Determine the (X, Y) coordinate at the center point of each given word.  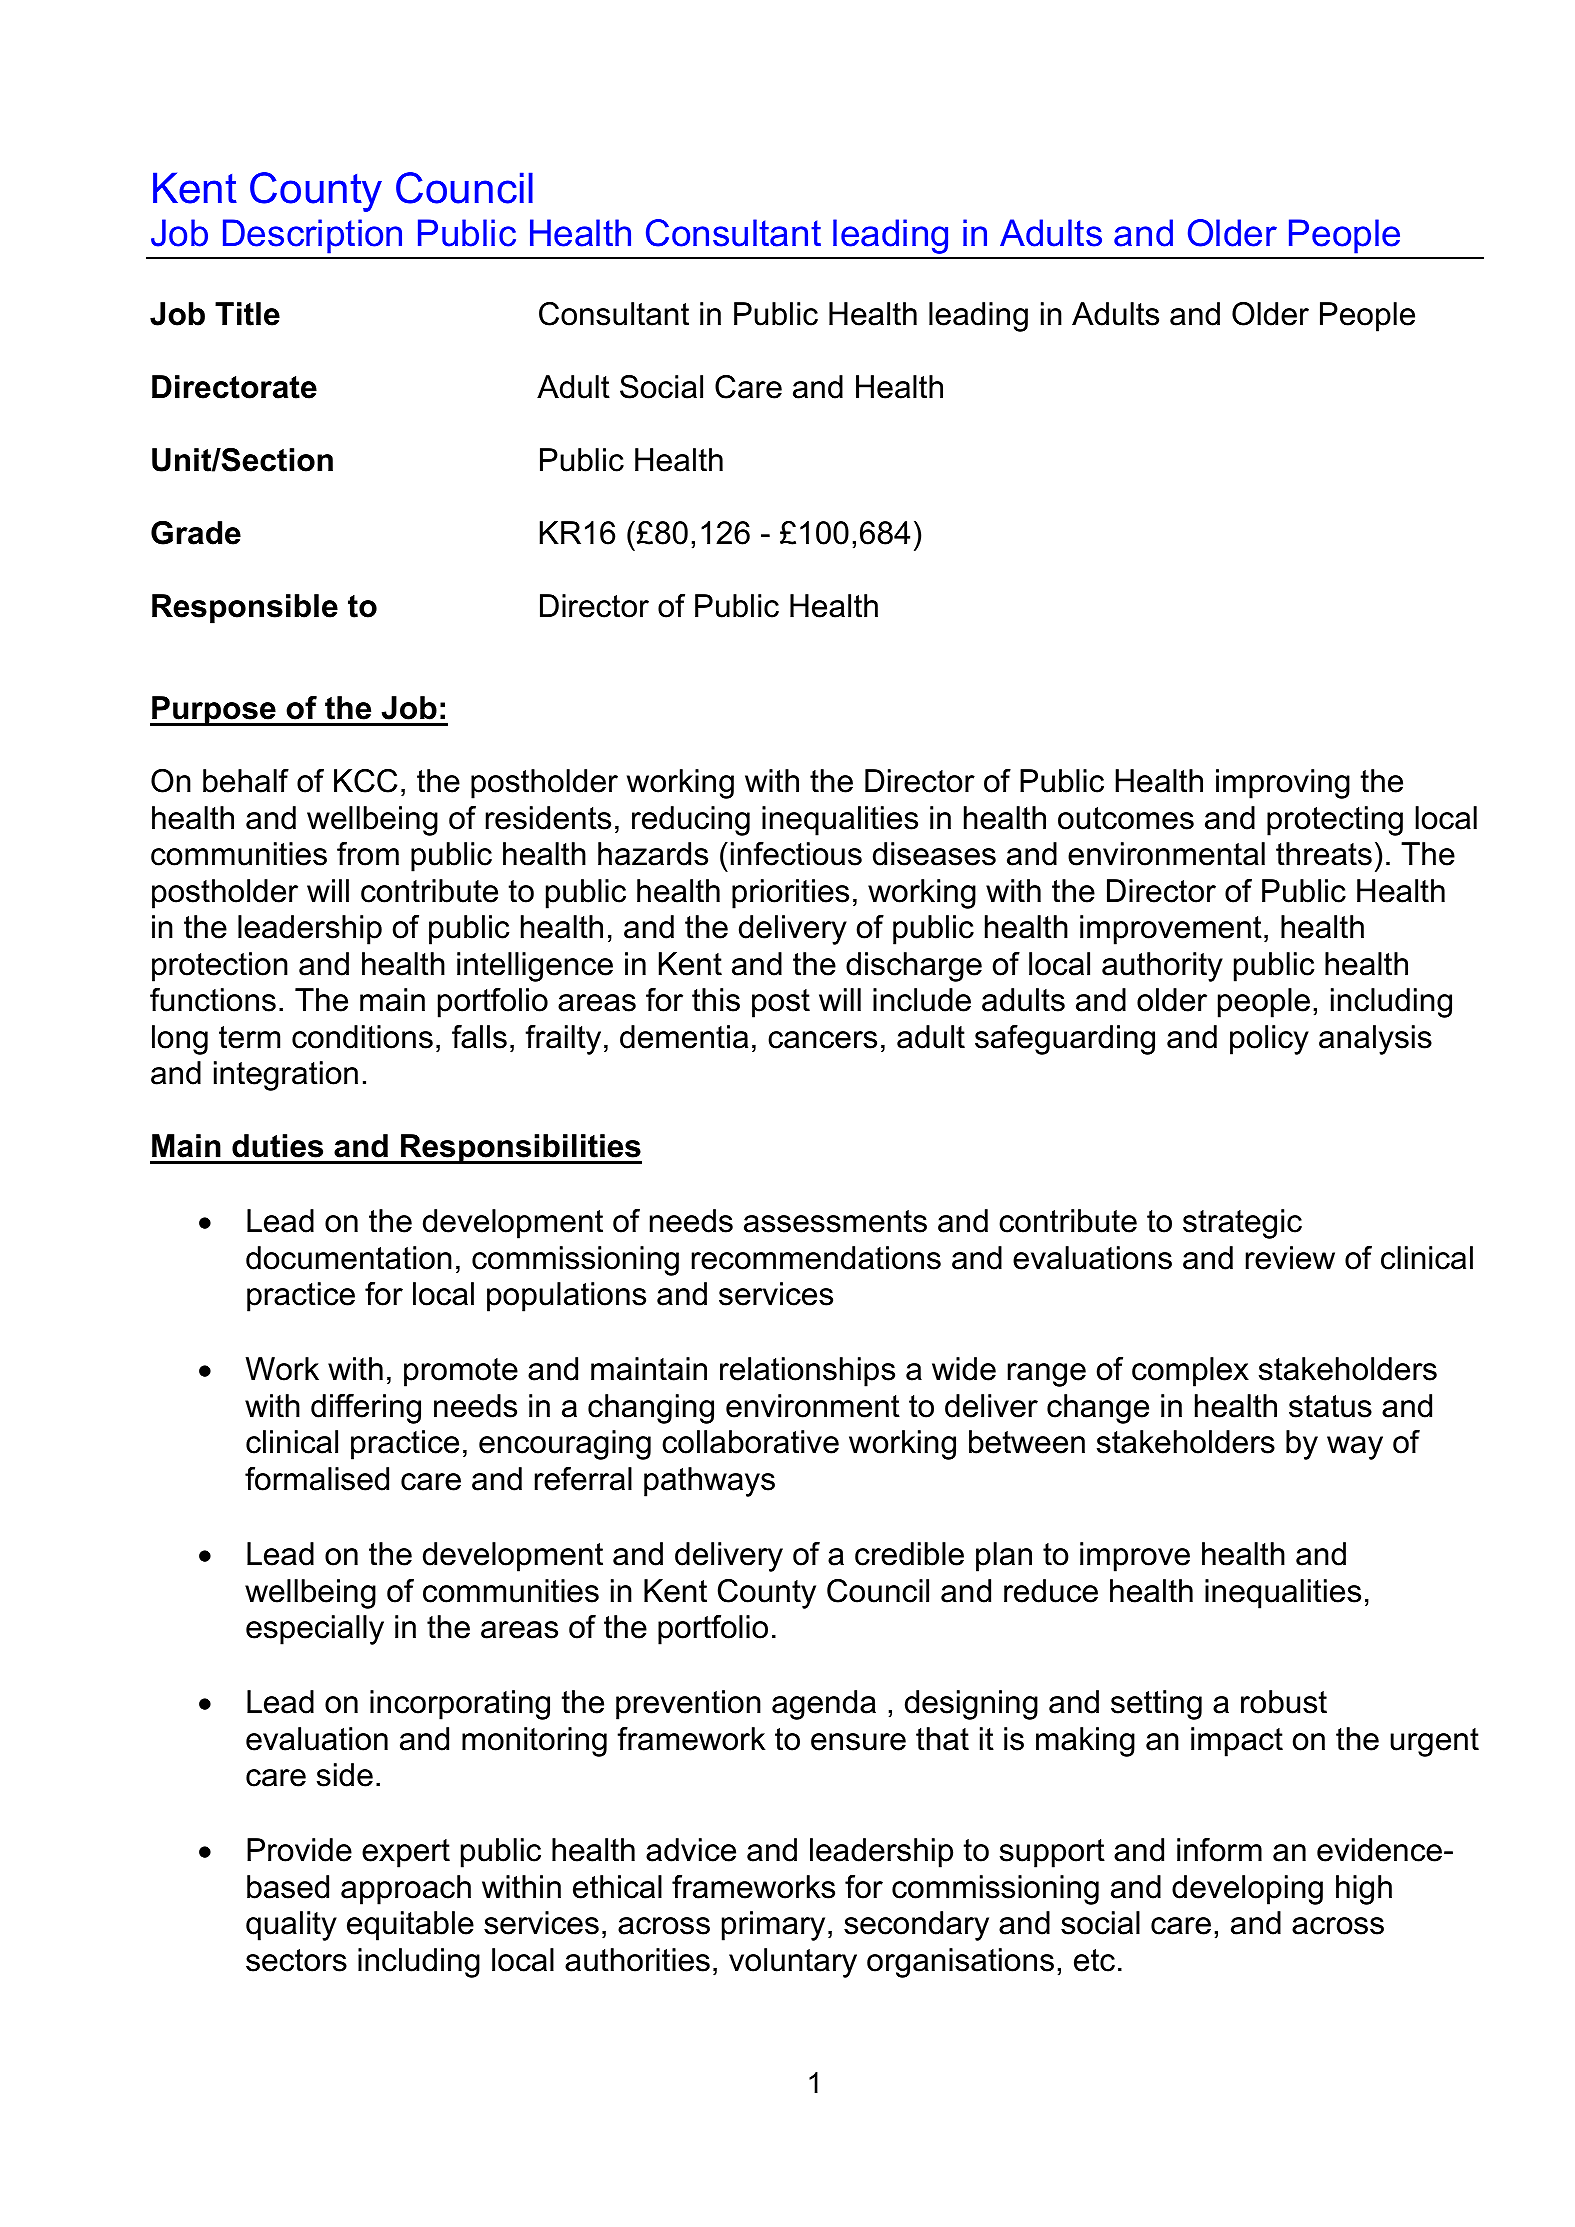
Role (195, 188)
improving (1283, 784)
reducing (691, 821)
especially (315, 1630)
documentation (349, 1258)
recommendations (816, 1258)
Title (247, 314)
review (1290, 1258)
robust (1284, 1702)
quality (291, 1926)
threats (1324, 854)
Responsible (245, 609)
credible (909, 1554)
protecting (1335, 821)
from (368, 854)
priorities (790, 894)
